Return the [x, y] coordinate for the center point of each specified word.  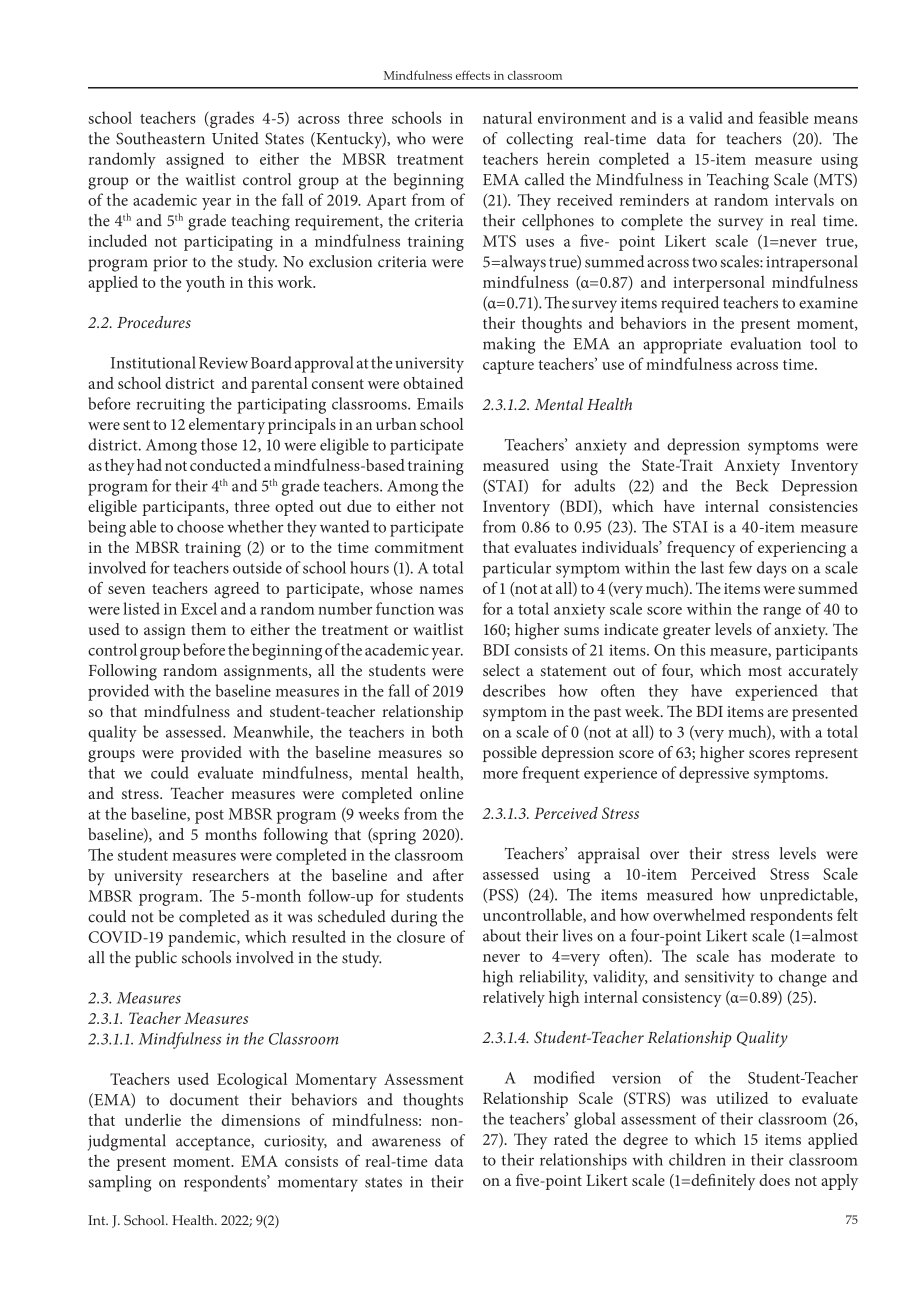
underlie [153, 1119]
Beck [752, 485]
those [219, 444]
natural [507, 117]
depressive [714, 774]
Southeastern [160, 138]
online [442, 793]
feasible [784, 117]
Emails [440, 403]
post [209, 817]
